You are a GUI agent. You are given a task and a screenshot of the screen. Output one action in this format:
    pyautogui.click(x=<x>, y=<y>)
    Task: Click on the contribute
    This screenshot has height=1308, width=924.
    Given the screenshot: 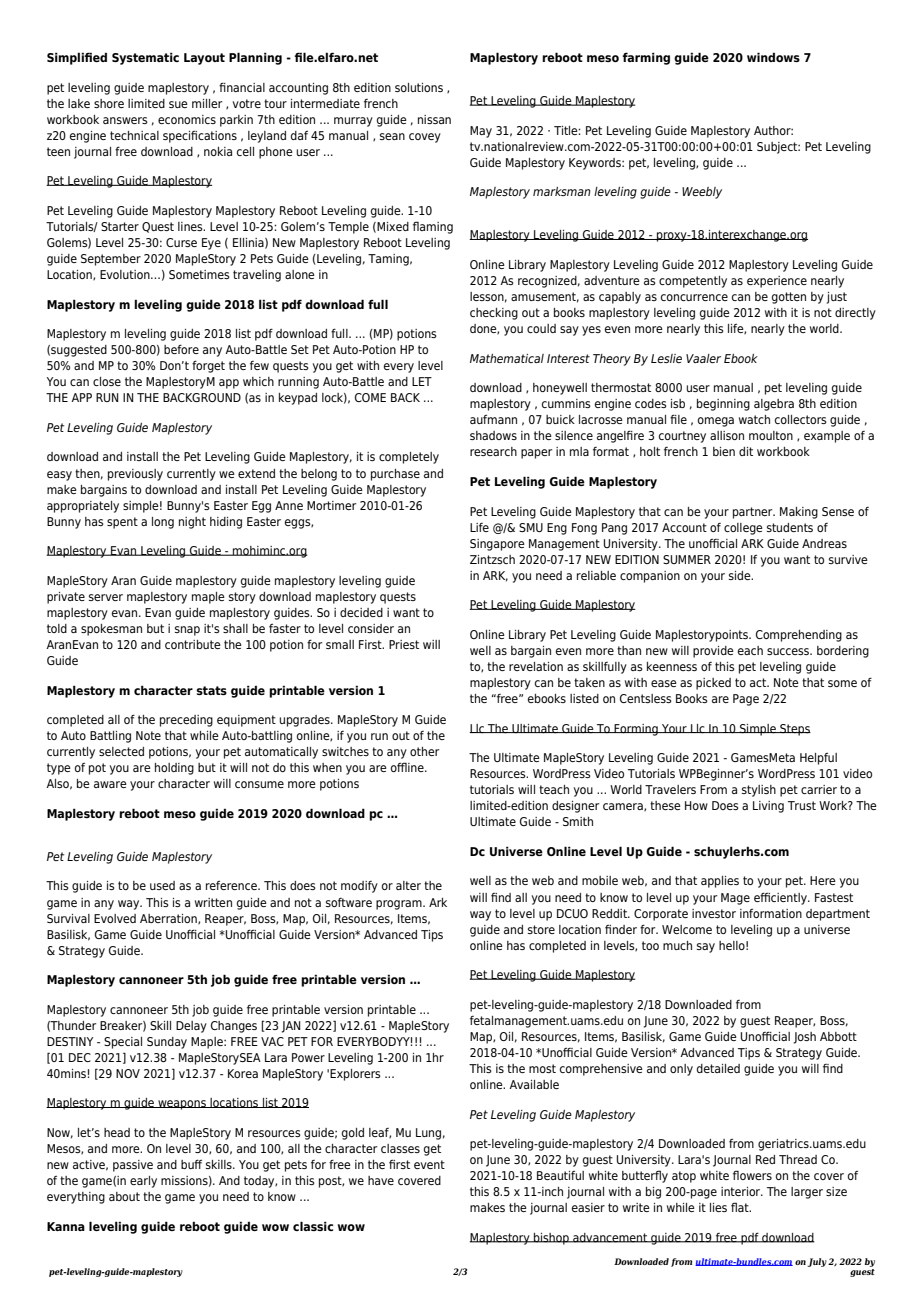 What is the action you would take?
    pyautogui.click(x=193, y=644)
